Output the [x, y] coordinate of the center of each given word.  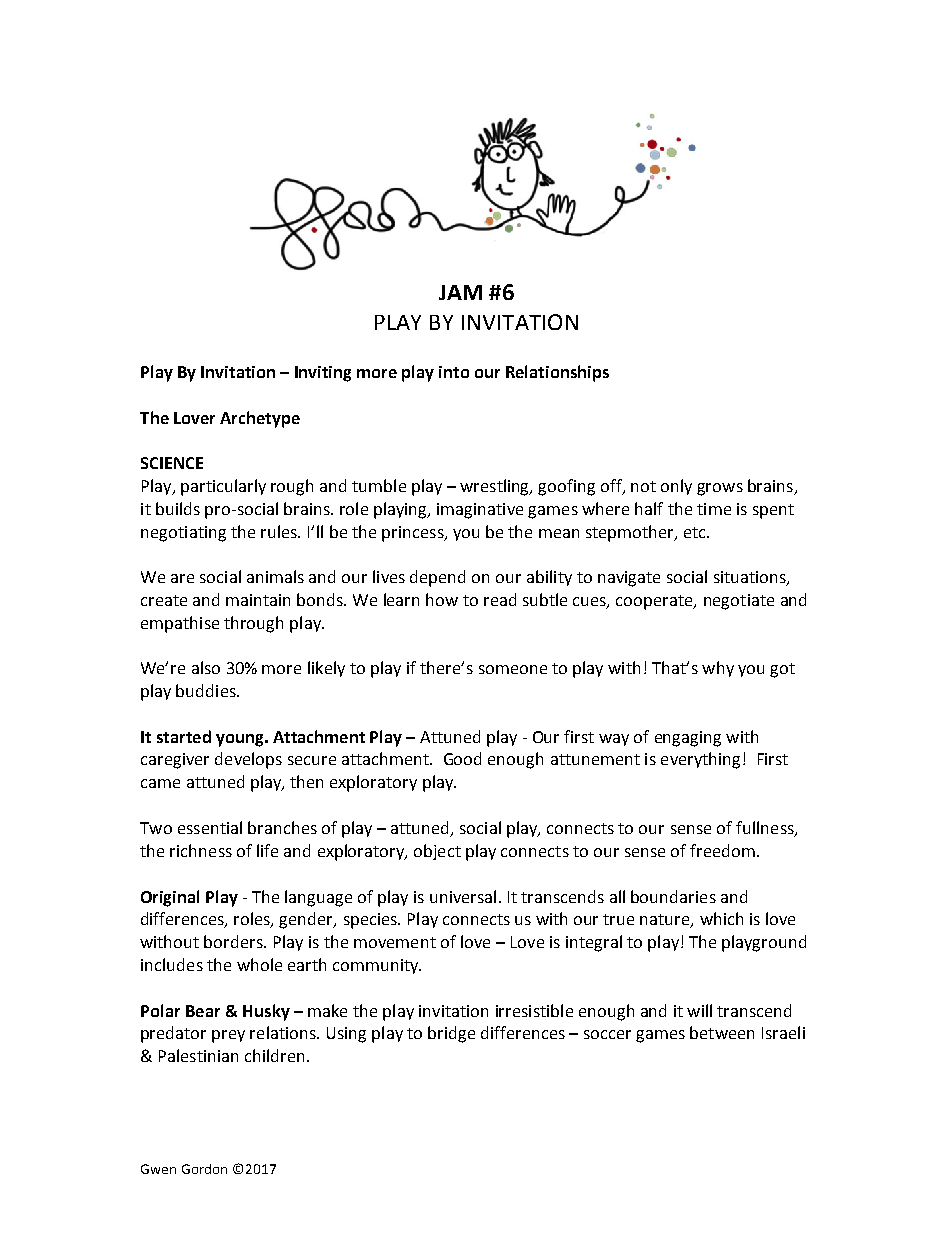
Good [462, 758]
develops [248, 760]
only [676, 487]
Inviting [323, 374]
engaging [688, 739]
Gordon [204, 1169]
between [722, 1032]
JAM [460, 292]
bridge [451, 1034]
